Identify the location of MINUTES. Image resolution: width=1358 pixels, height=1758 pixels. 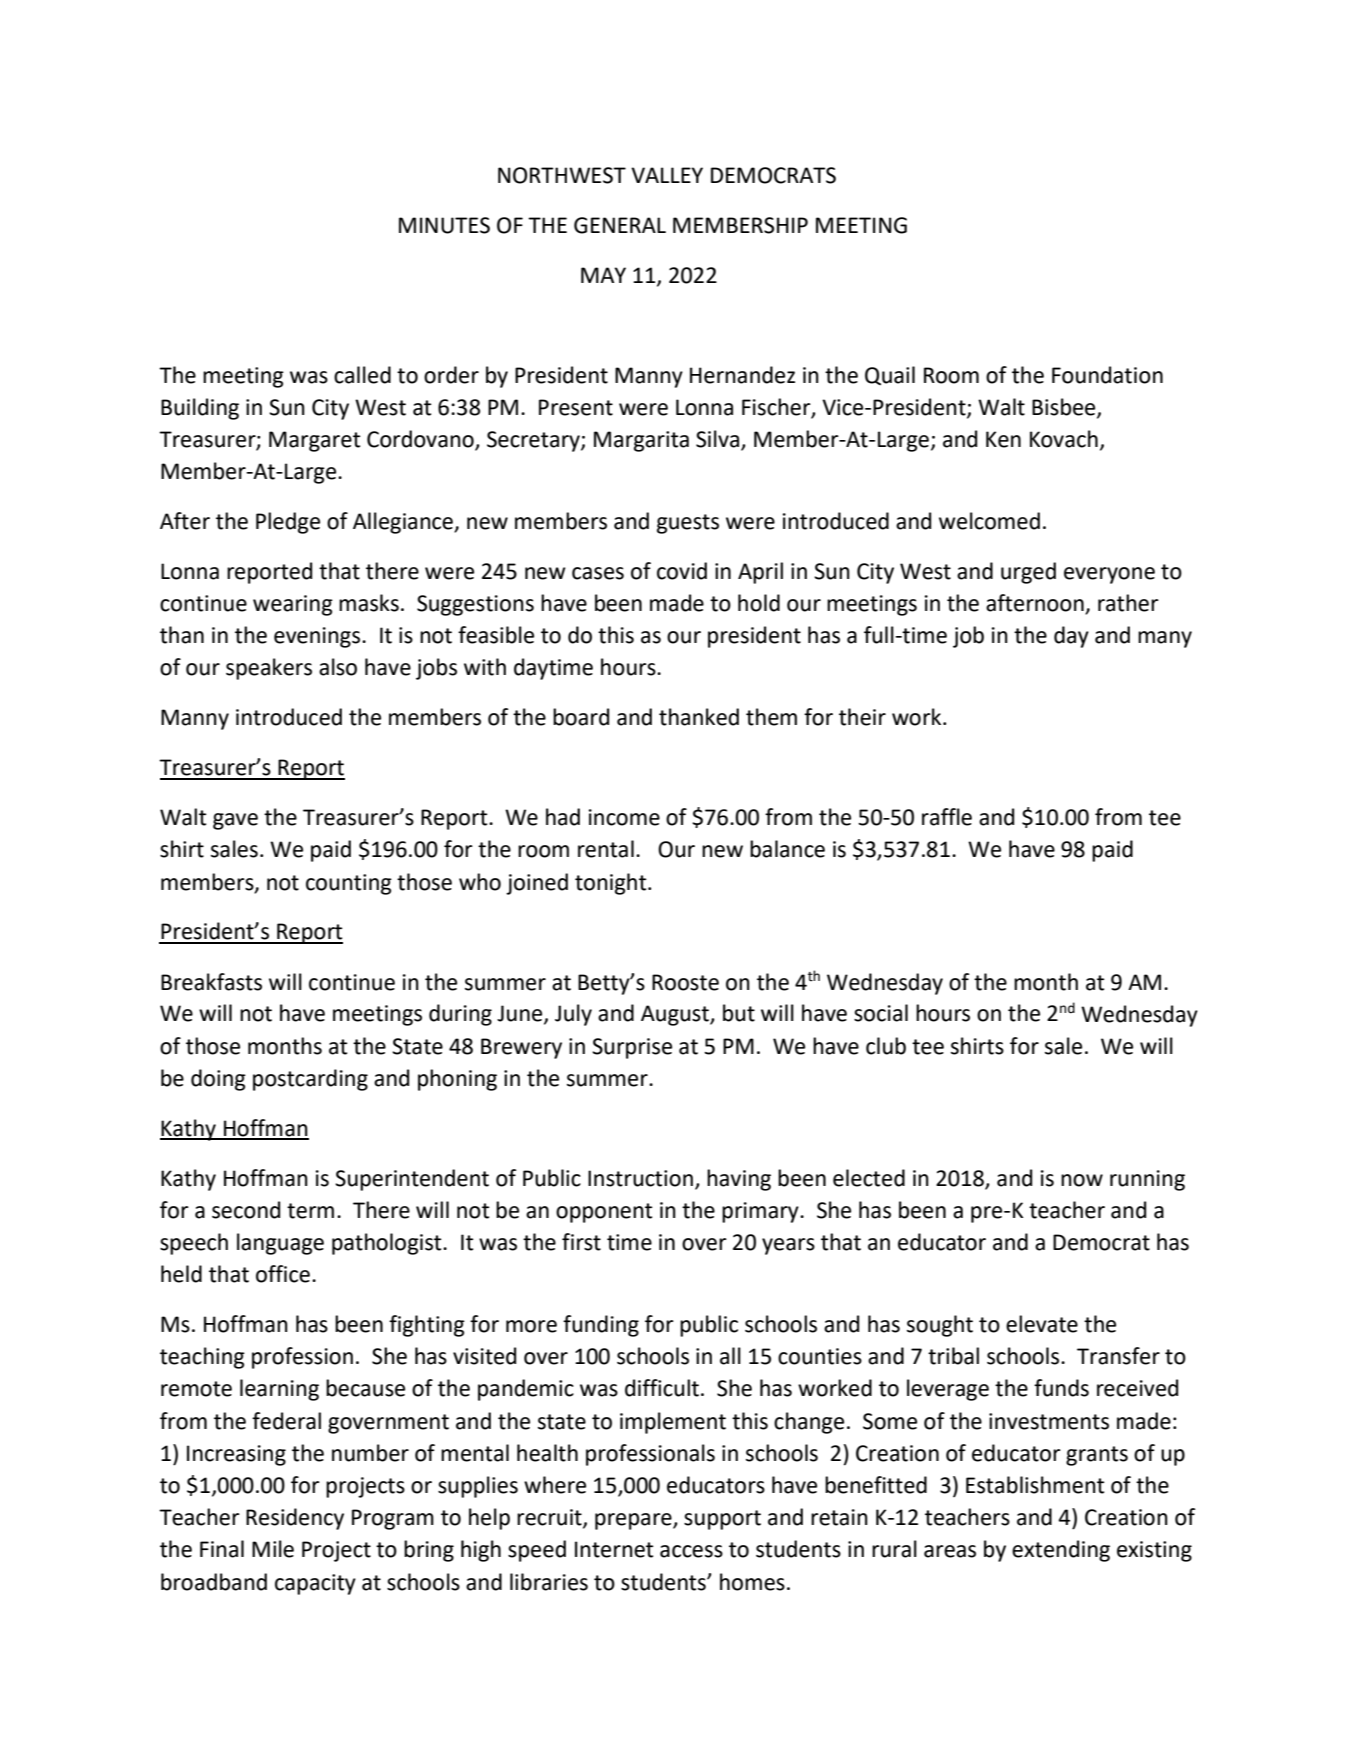
(444, 225).
